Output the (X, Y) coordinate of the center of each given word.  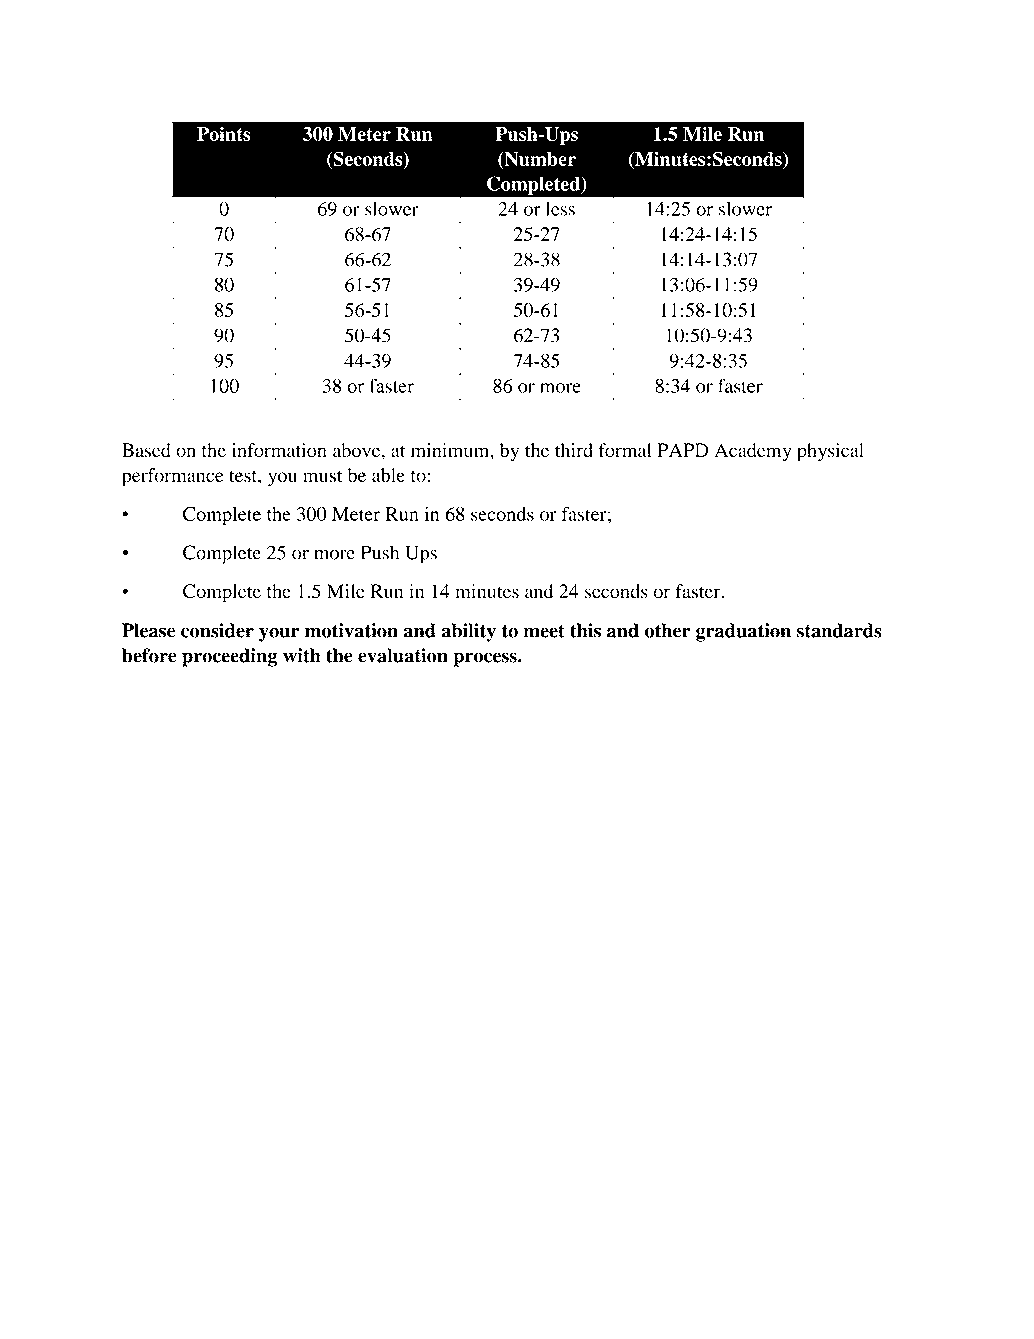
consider (217, 630)
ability (468, 632)
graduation (743, 632)
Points (224, 134)
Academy (753, 452)
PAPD (683, 450)
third (574, 450)
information (279, 450)
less (560, 208)
